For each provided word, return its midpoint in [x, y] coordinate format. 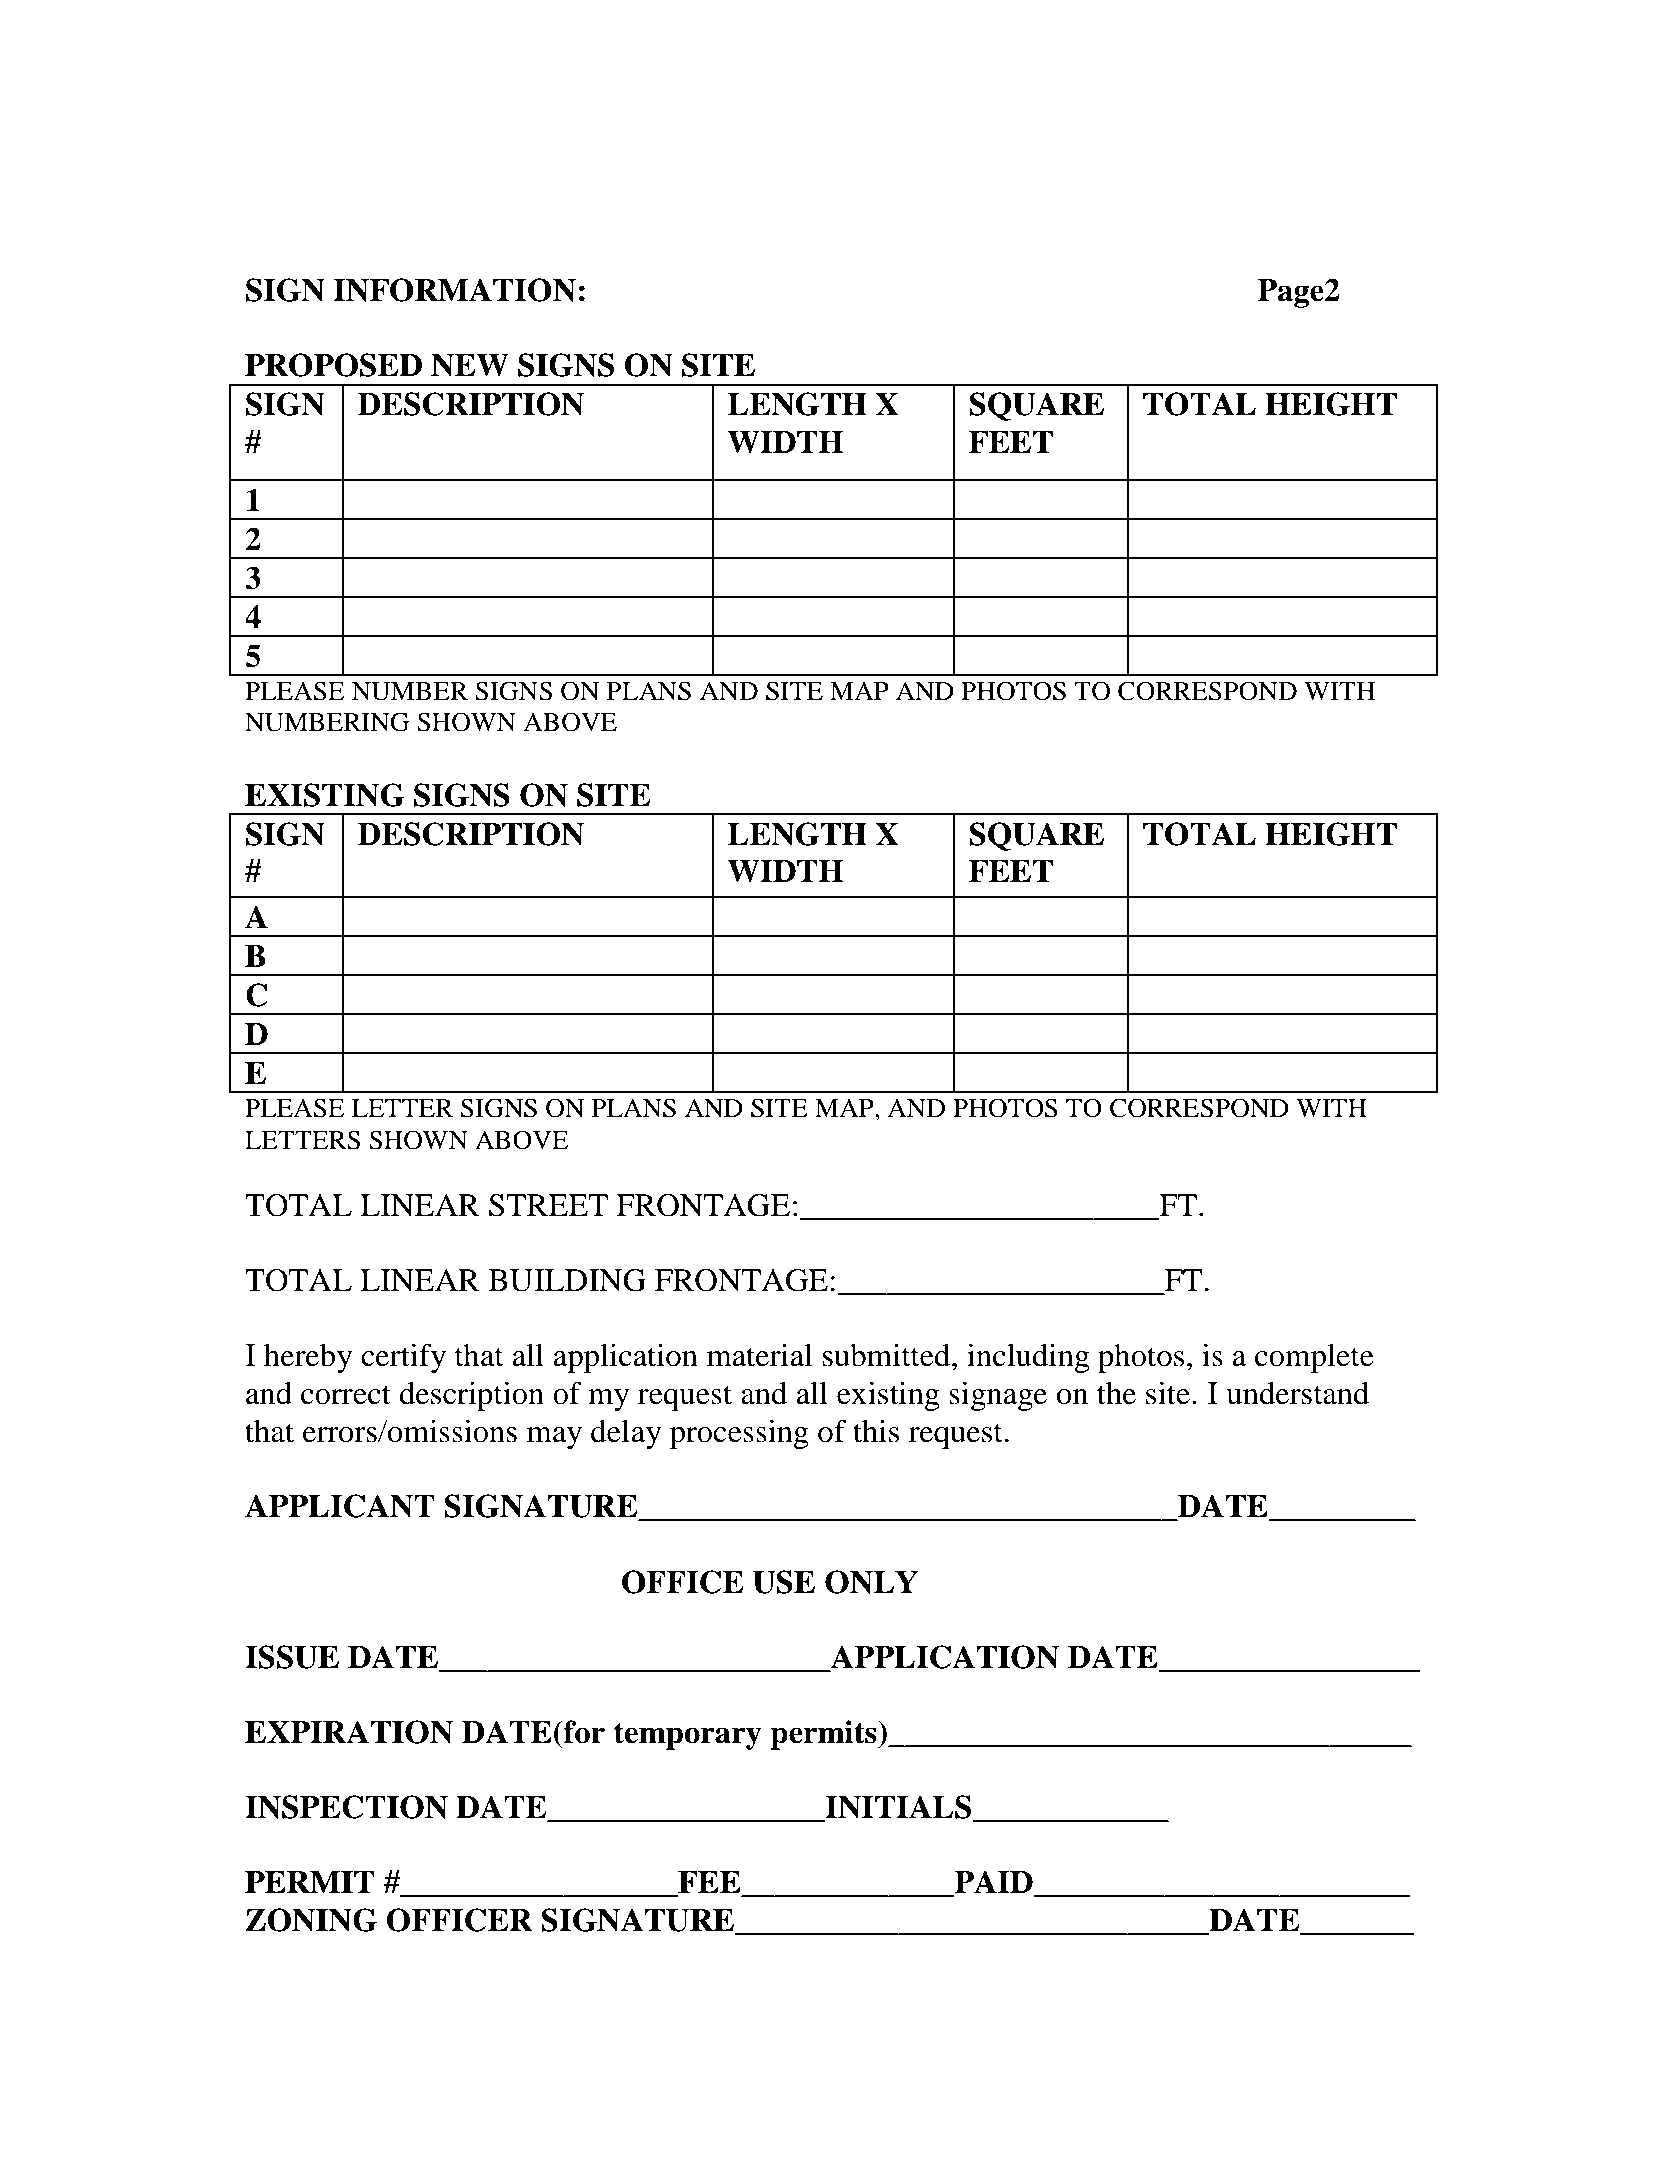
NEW [470, 365]
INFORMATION [454, 290]
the [1116, 1393]
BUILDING [567, 1280]
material [760, 1355]
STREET [548, 1205]
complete [1314, 1358]
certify [403, 1358]
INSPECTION [346, 1807]
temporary [688, 1736]
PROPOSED [333, 365]
